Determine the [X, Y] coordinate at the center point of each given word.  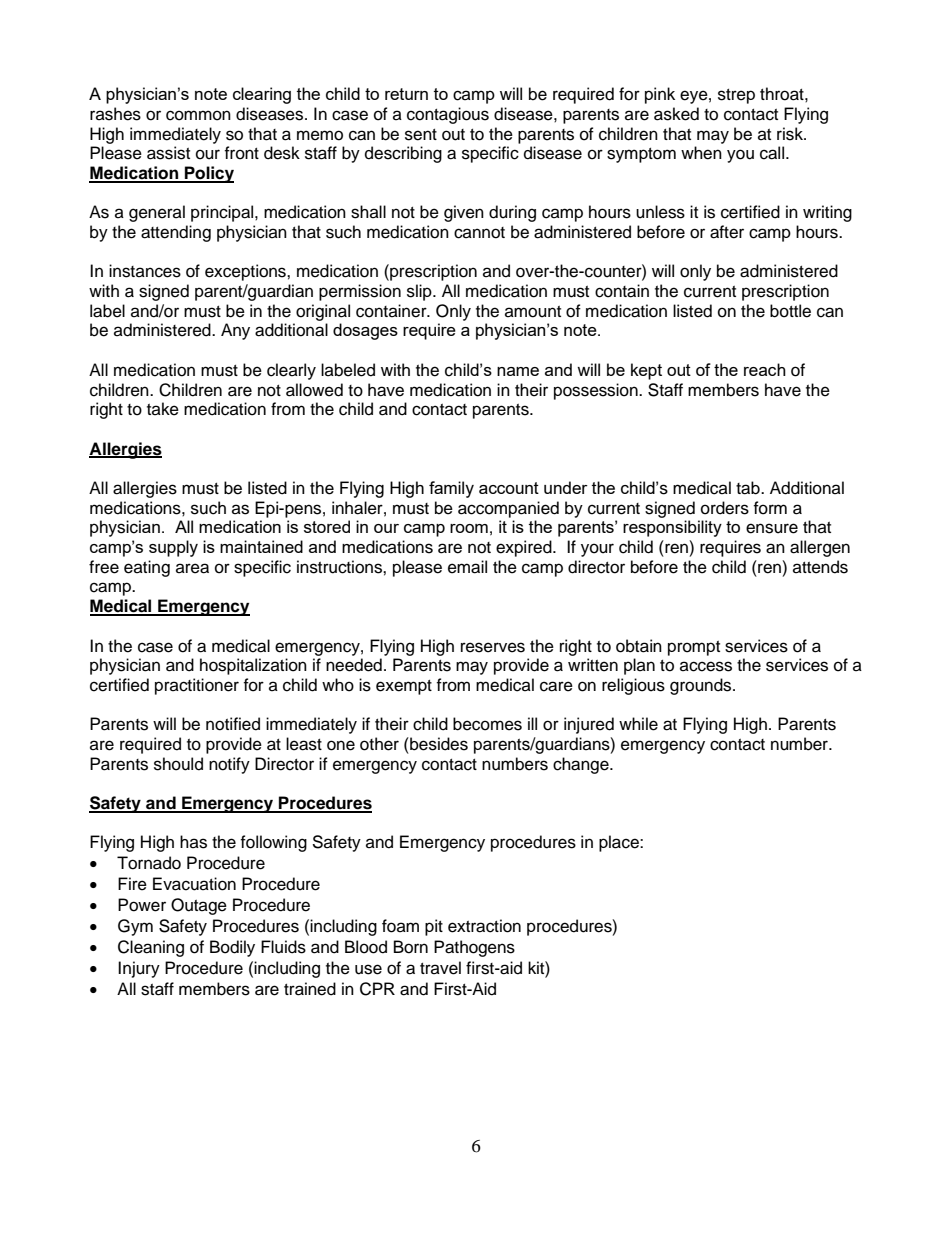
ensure [772, 528]
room [469, 528]
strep [736, 96]
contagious [448, 115]
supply [173, 548]
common [198, 115]
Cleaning [151, 948]
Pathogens [474, 948]
